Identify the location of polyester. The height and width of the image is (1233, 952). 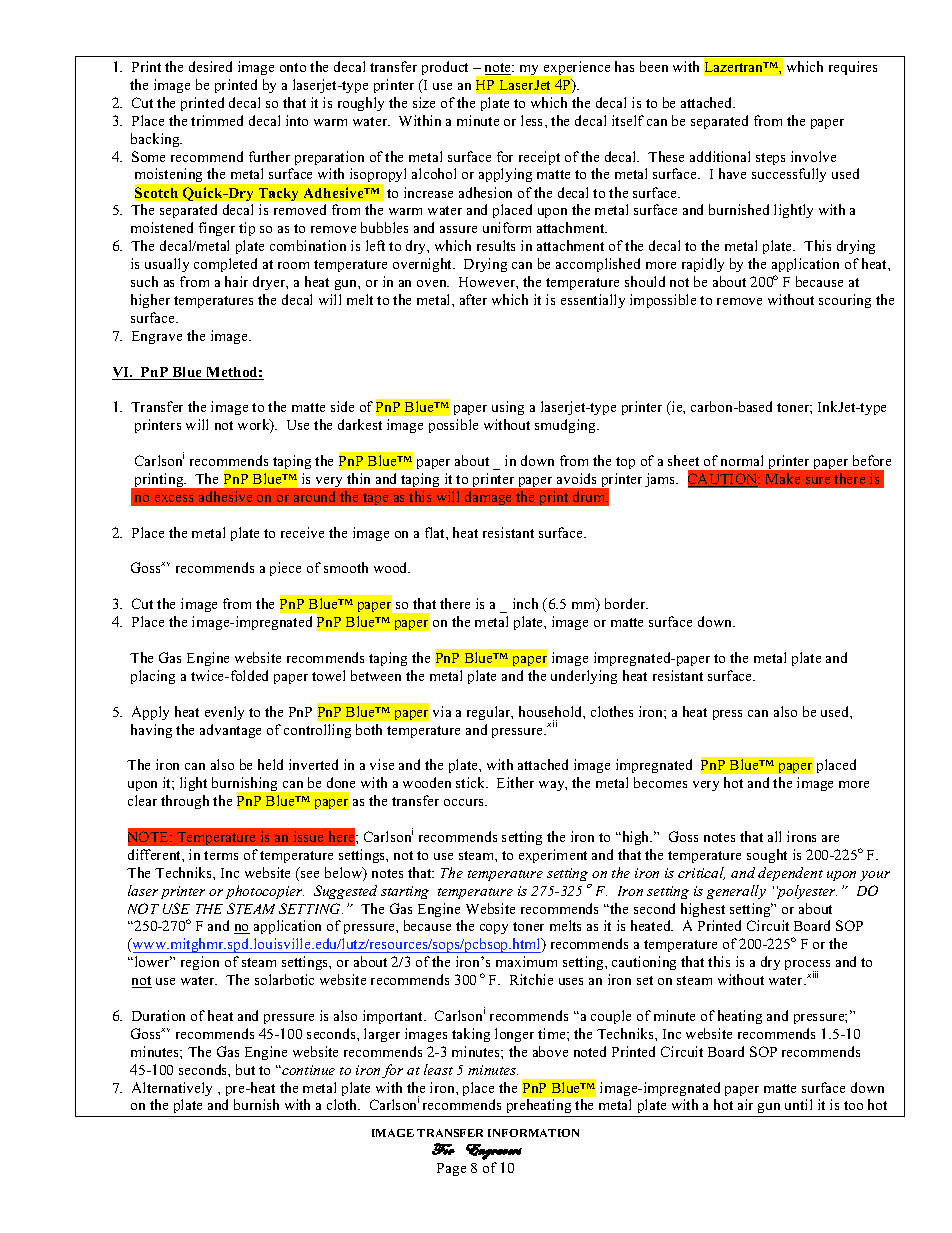
(807, 892).
